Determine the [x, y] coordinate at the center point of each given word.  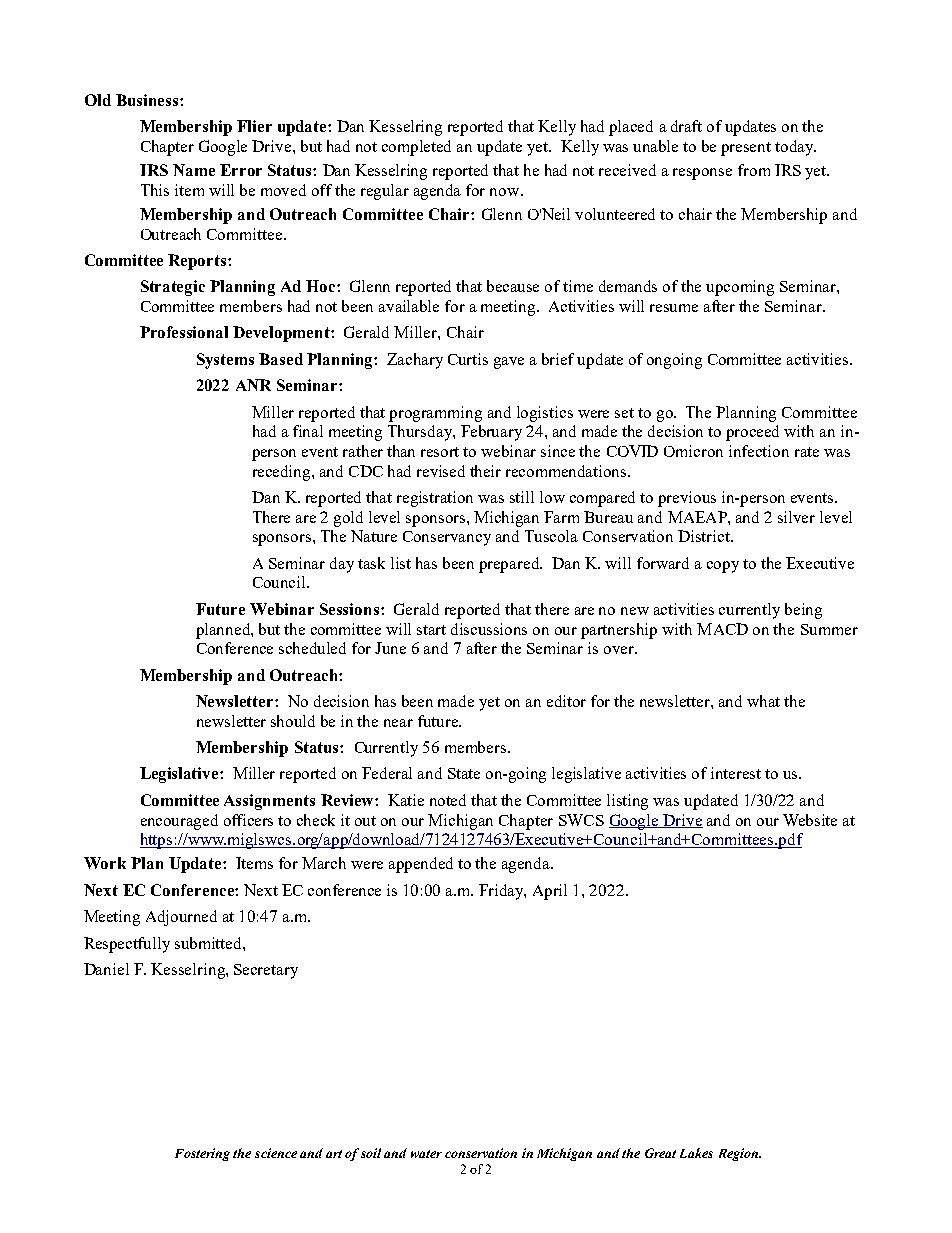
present [746, 149]
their [485, 471]
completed [416, 148]
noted [448, 800]
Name [194, 170]
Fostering [202, 1154]
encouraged [179, 822]
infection [759, 451]
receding [283, 473]
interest [736, 773]
